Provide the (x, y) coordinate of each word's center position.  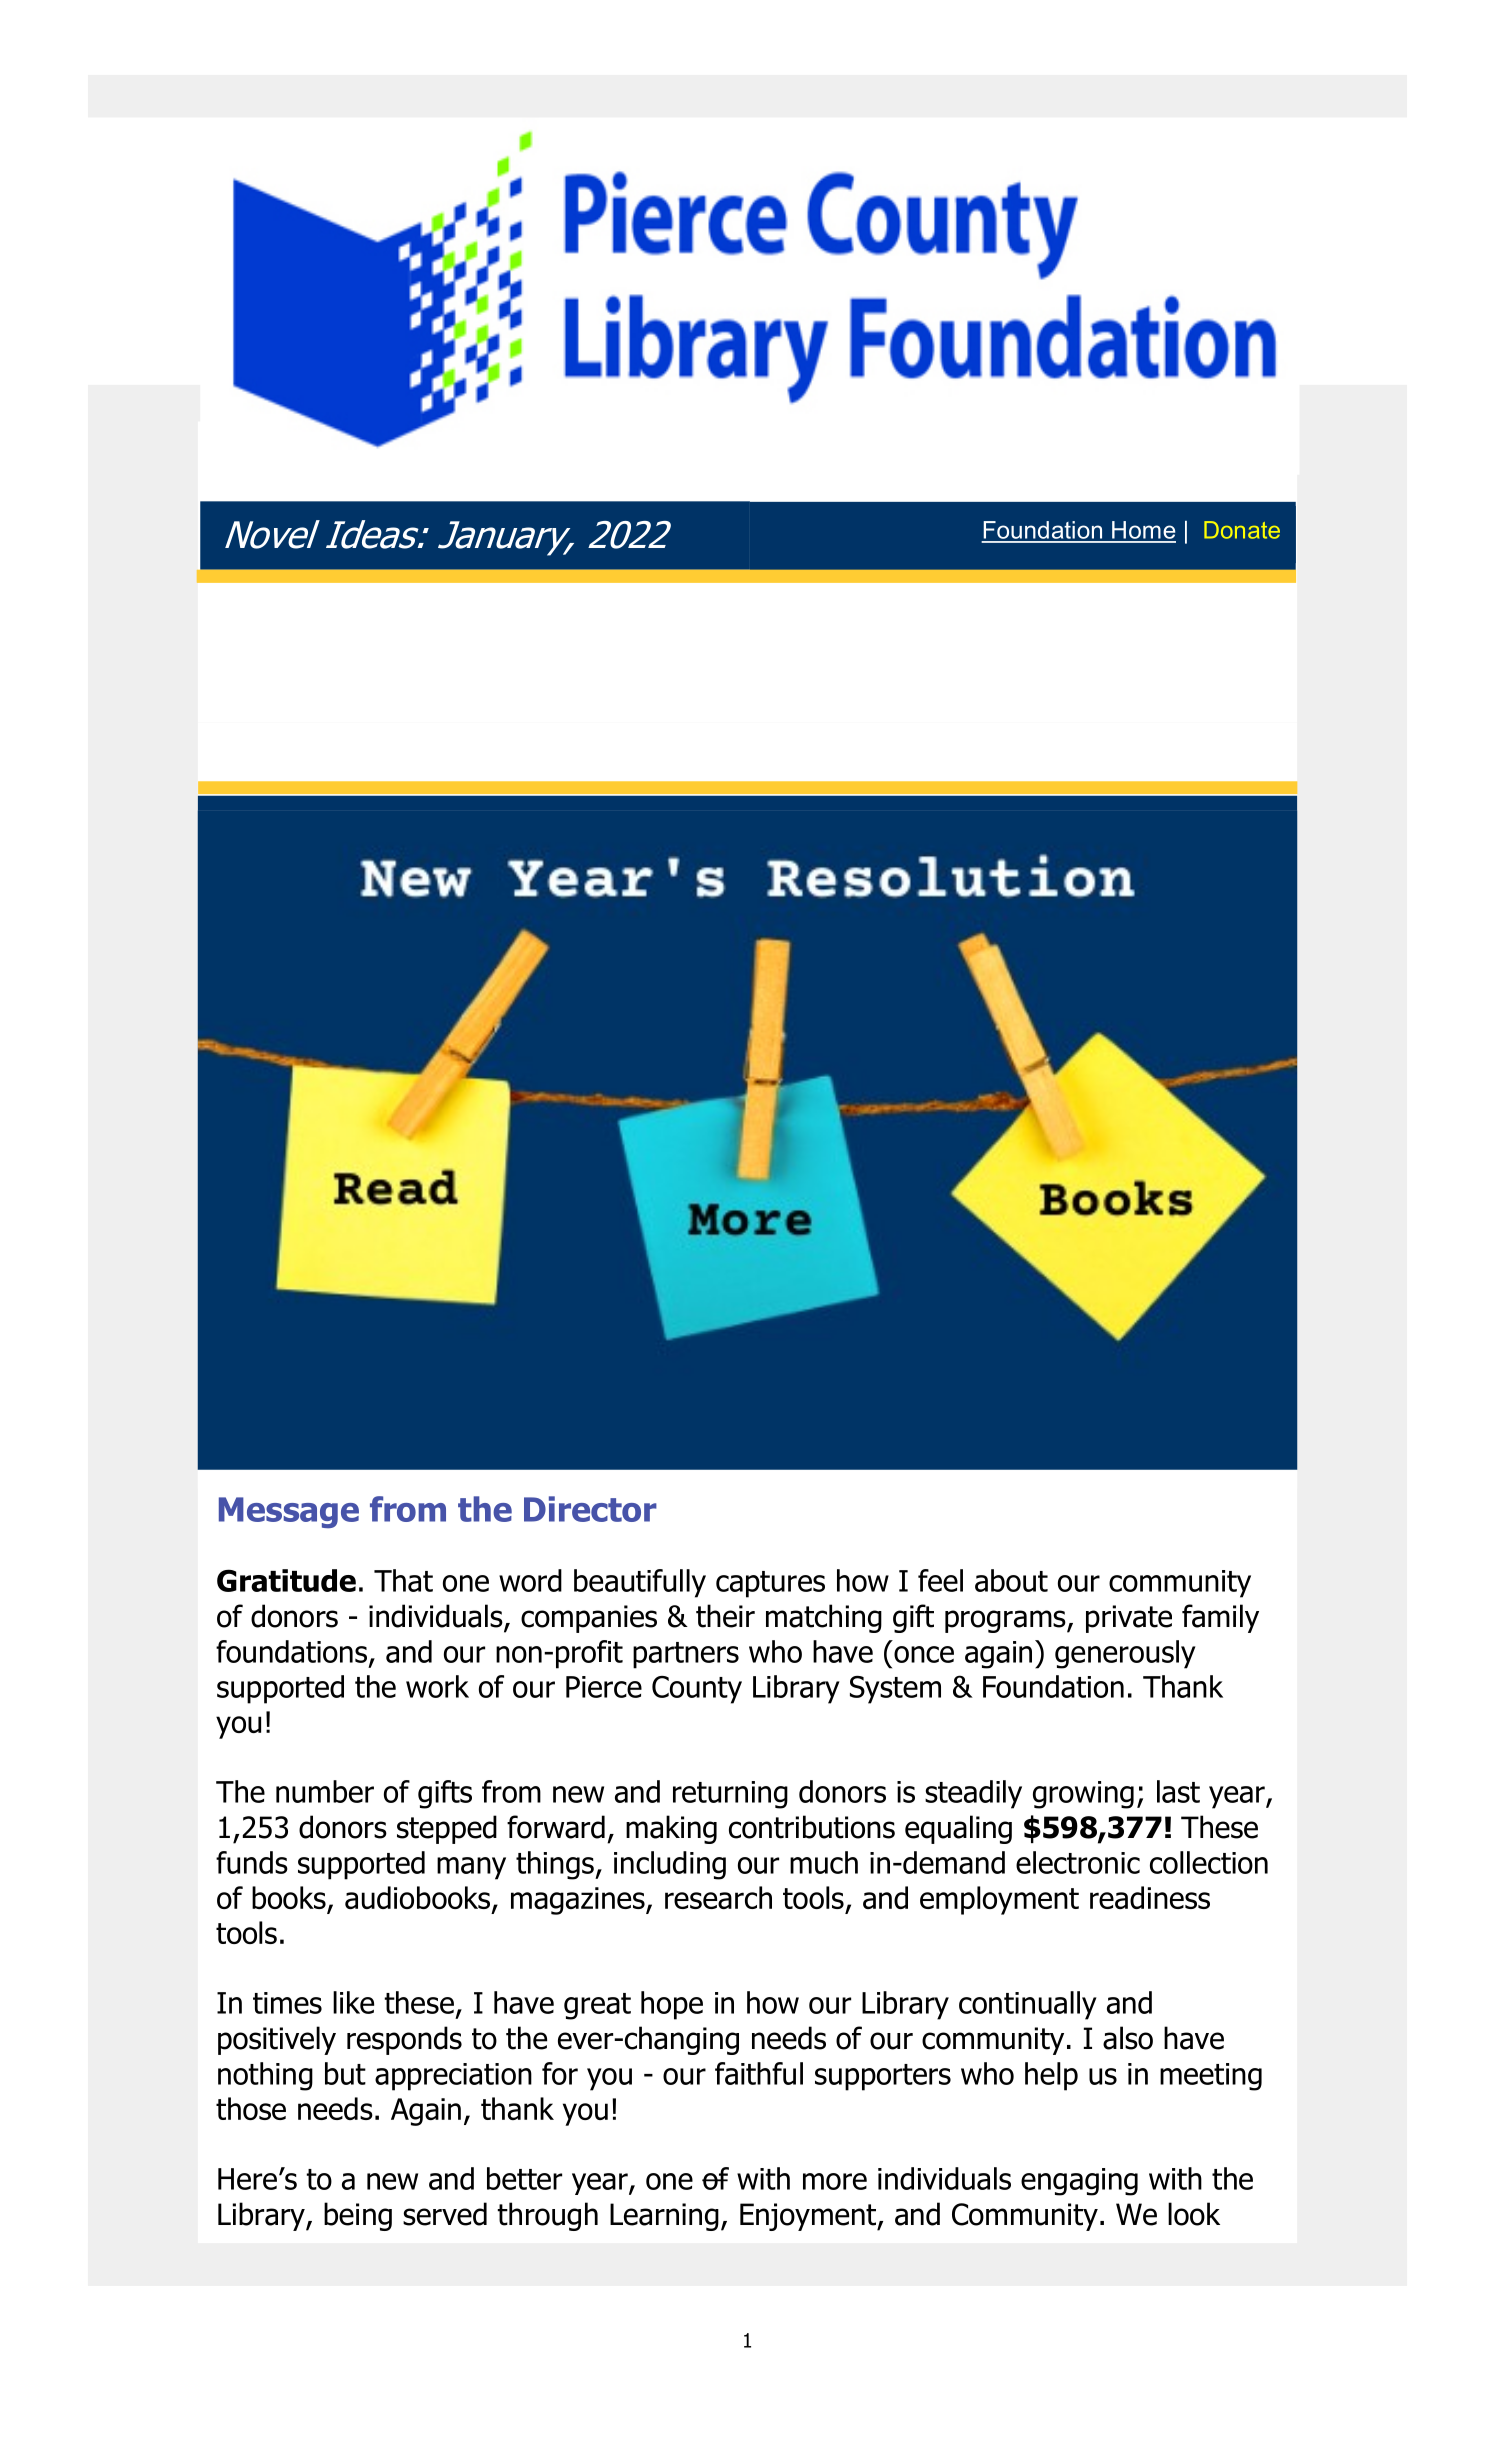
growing (1083, 1795)
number (325, 1791)
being (358, 2216)
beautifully (640, 1583)
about (1011, 1580)
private (1129, 1619)
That (403, 1580)
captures (770, 1584)
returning (730, 1795)
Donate (1242, 530)
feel (940, 1580)
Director (590, 1509)
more (835, 2181)
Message (289, 1512)
